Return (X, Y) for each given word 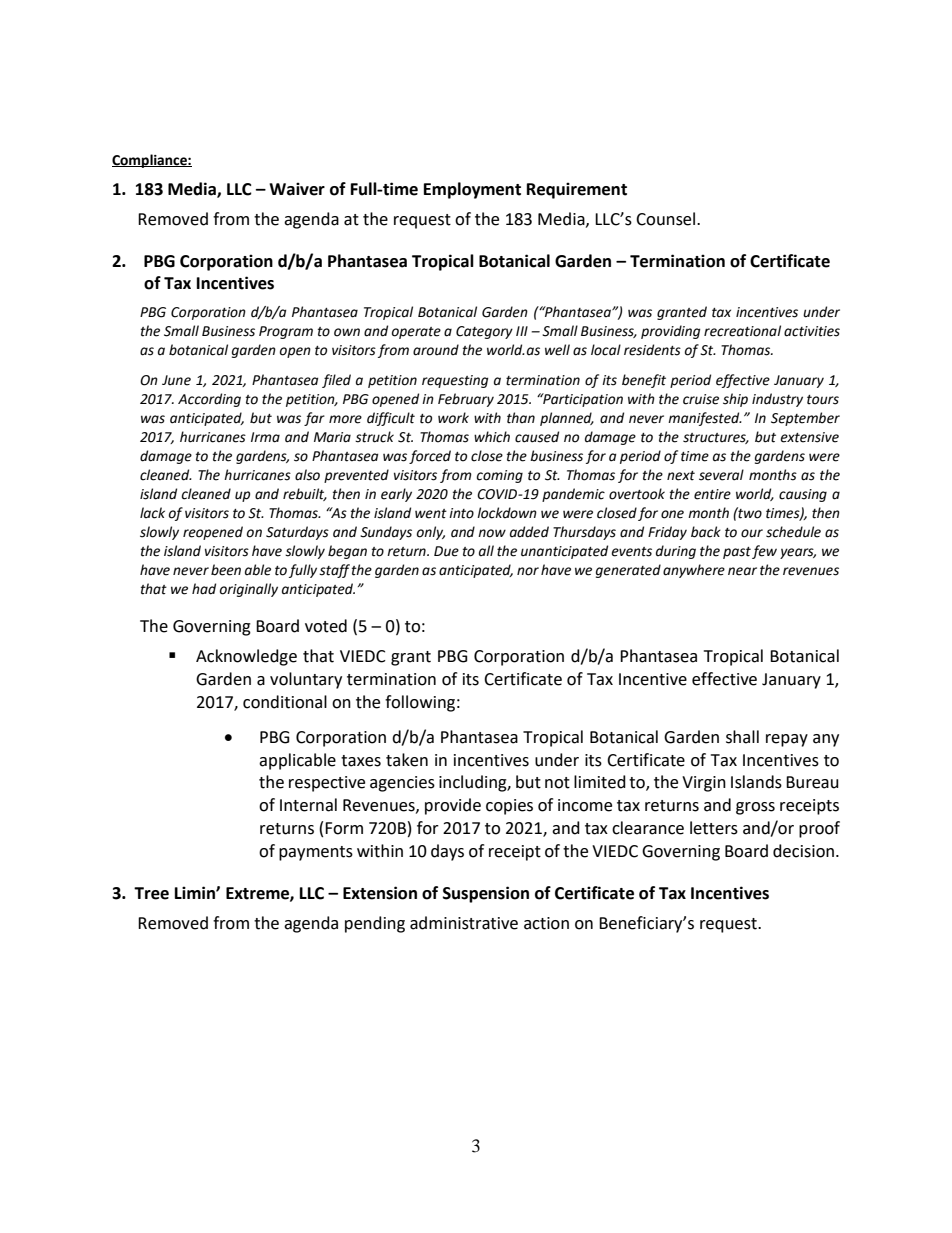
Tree (151, 893)
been (226, 570)
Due (446, 551)
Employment (472, 190)
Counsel (667, 219)
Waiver (297, 189)
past (737, 553)
